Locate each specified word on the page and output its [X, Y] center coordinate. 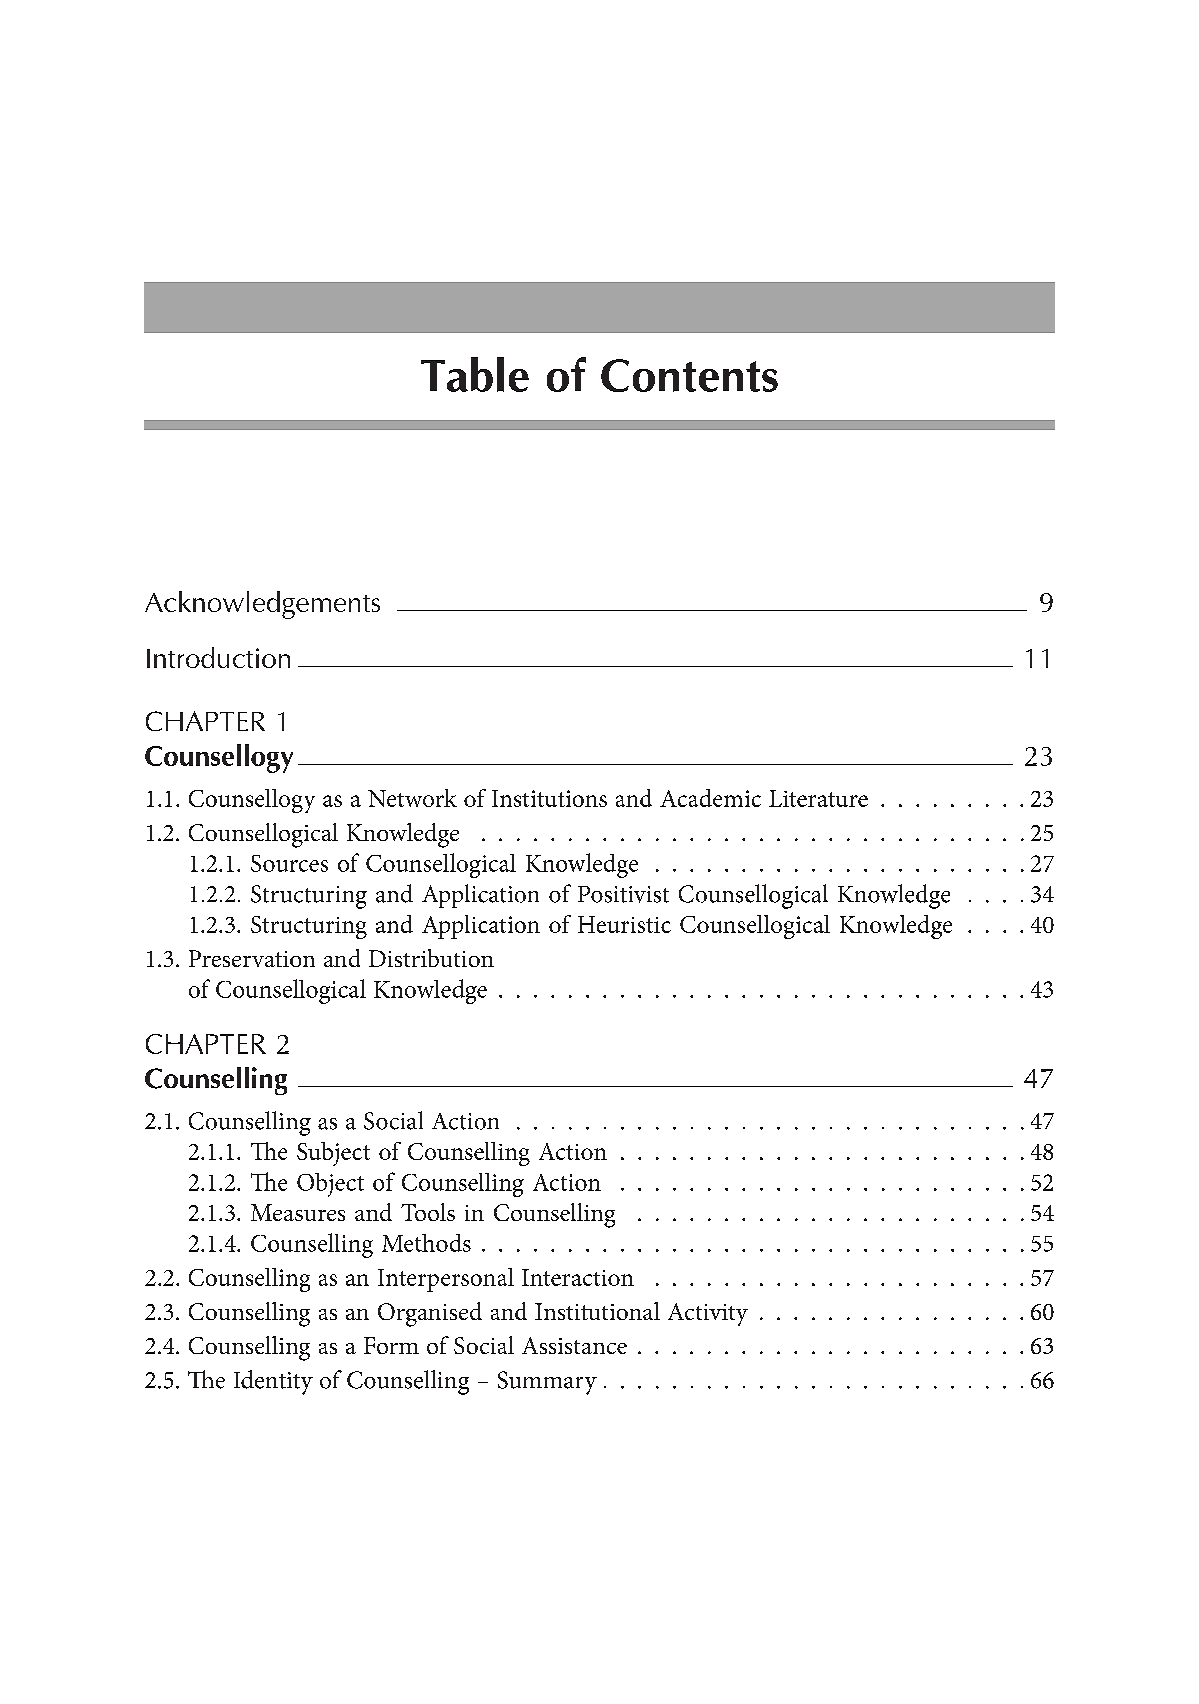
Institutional [597, 1311]
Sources [289, 863]
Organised [430, 1314]
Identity [273, 1382]
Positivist [623, 894]
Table [475, 374]
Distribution [431, 958]
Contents [689, 375]
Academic [710, 798]
